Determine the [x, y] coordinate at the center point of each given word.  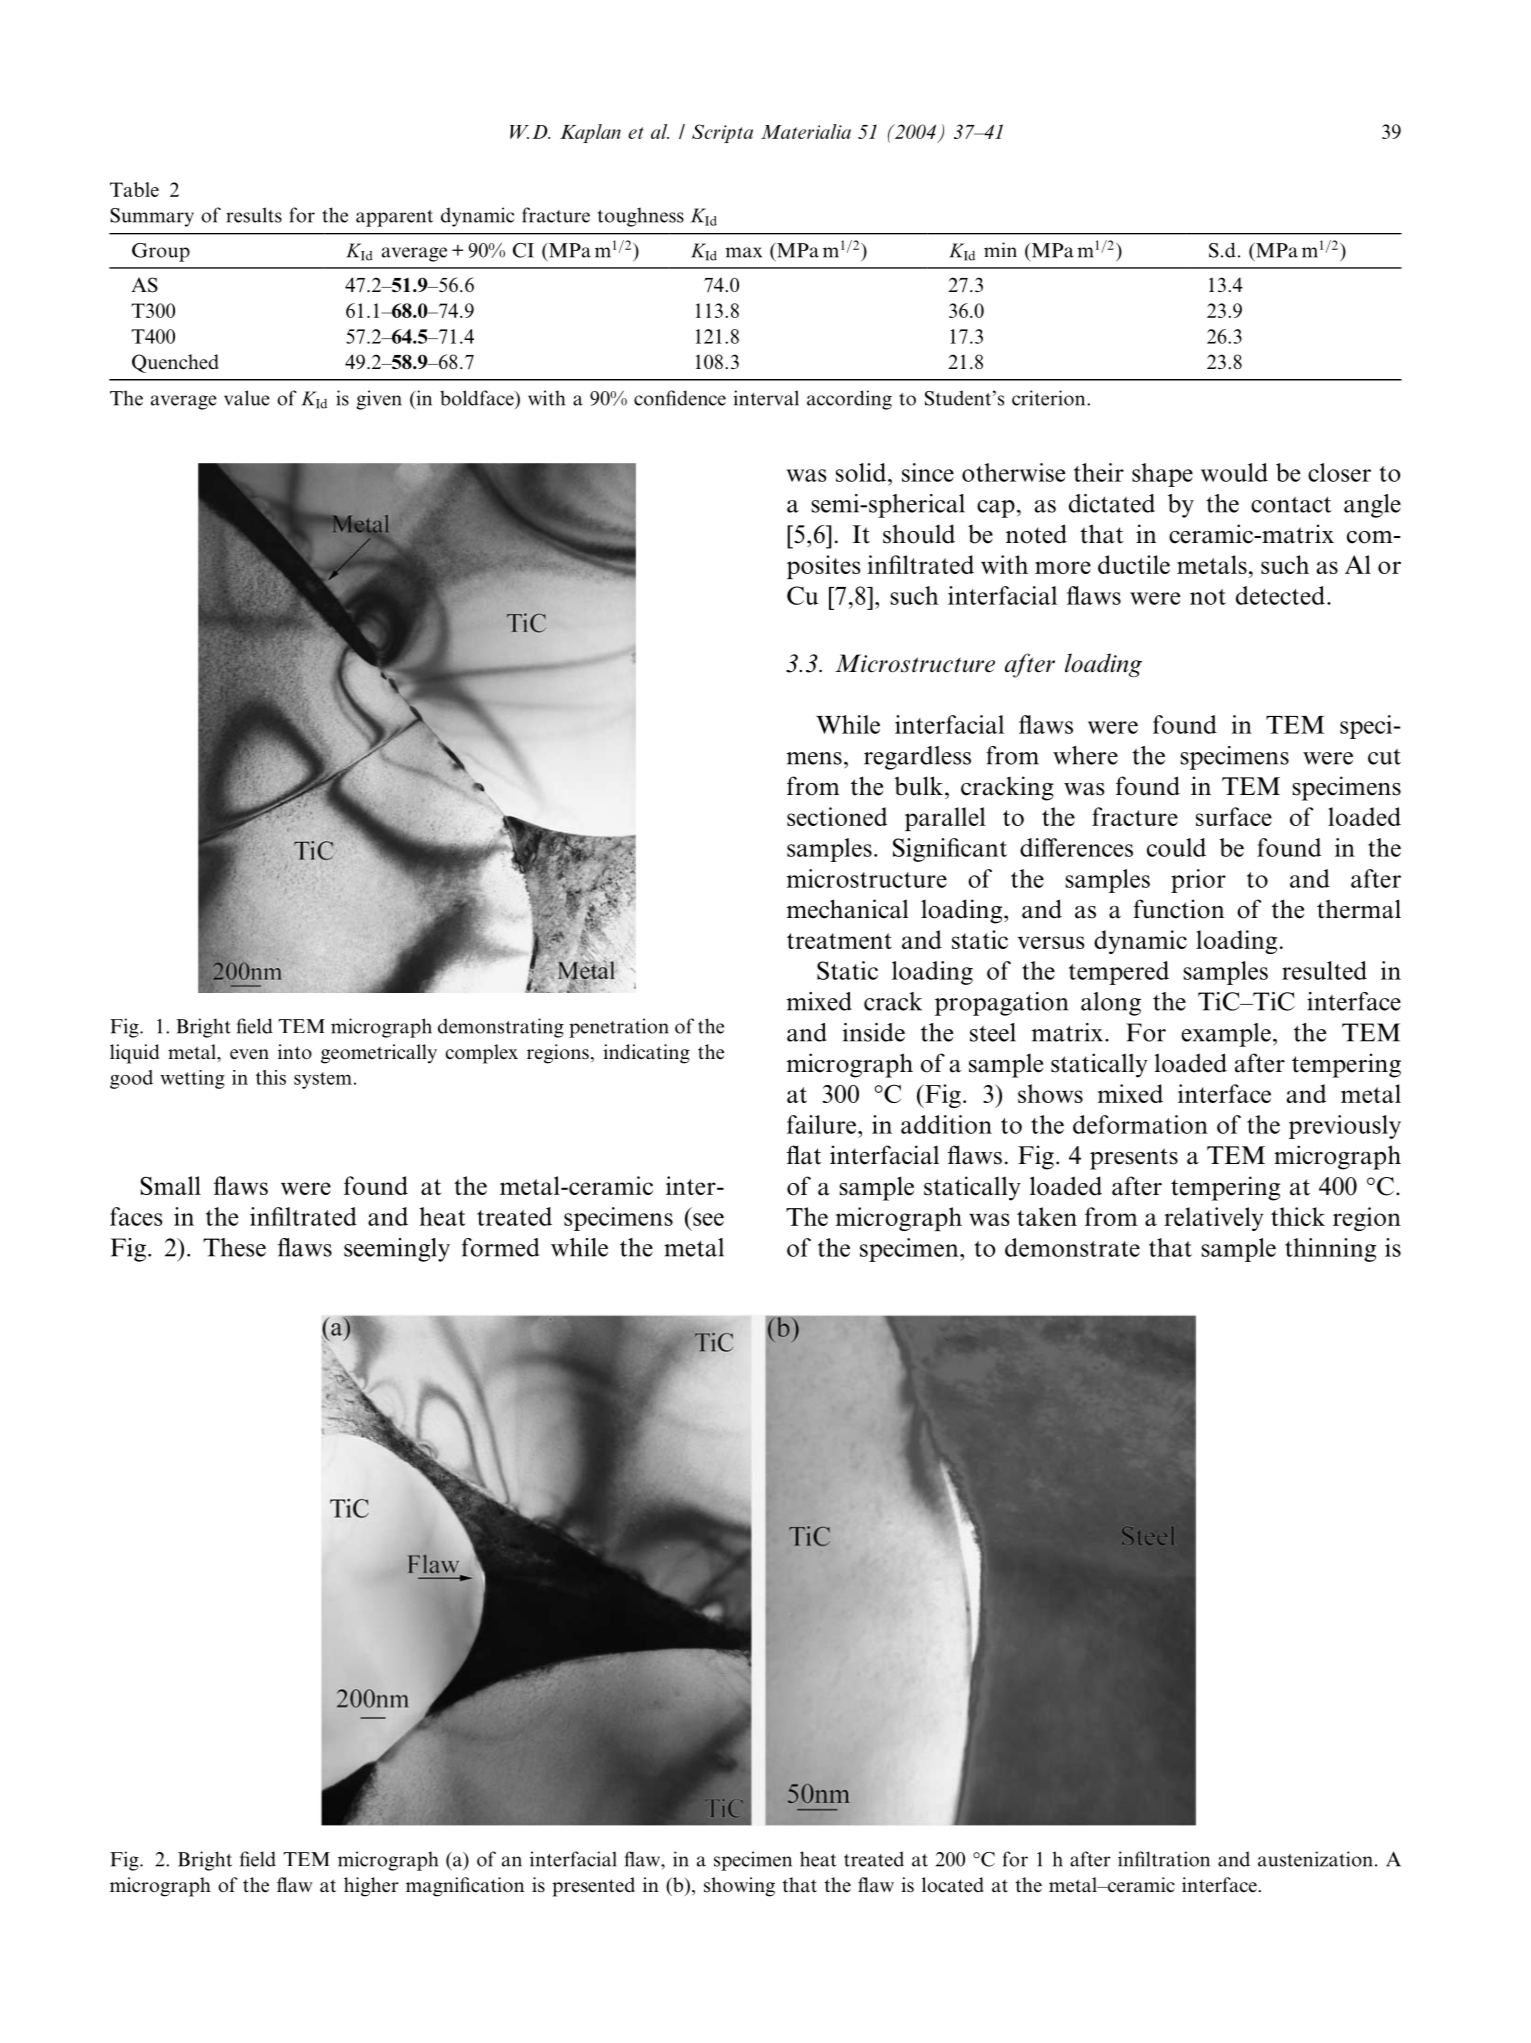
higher [371, 1887]
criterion [1050, 398]
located [953, 1885]
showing [739, 1887]
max [743, 252]
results [254, 215]
